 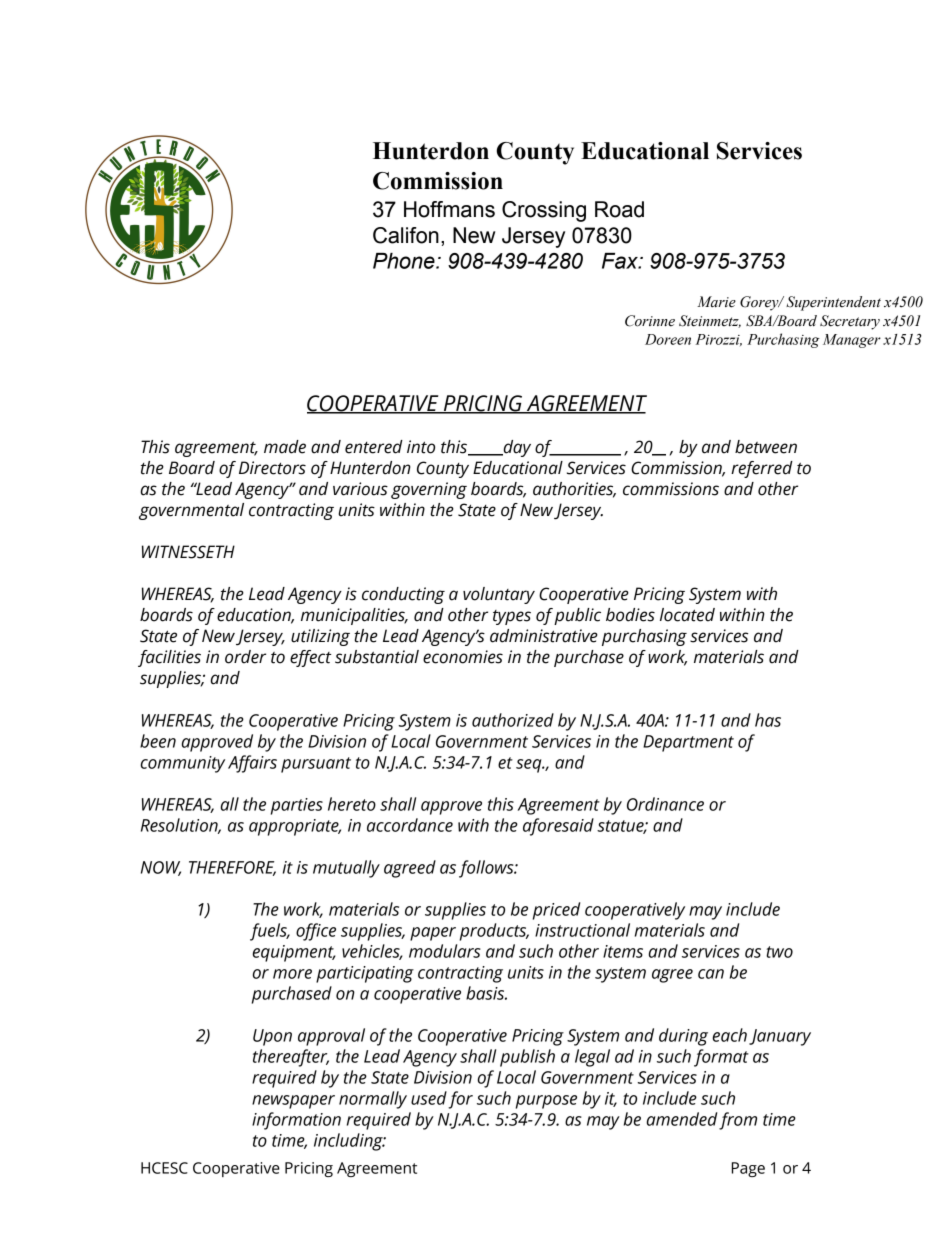 I want to click on thereafter, so click(x=291, y=1058).
